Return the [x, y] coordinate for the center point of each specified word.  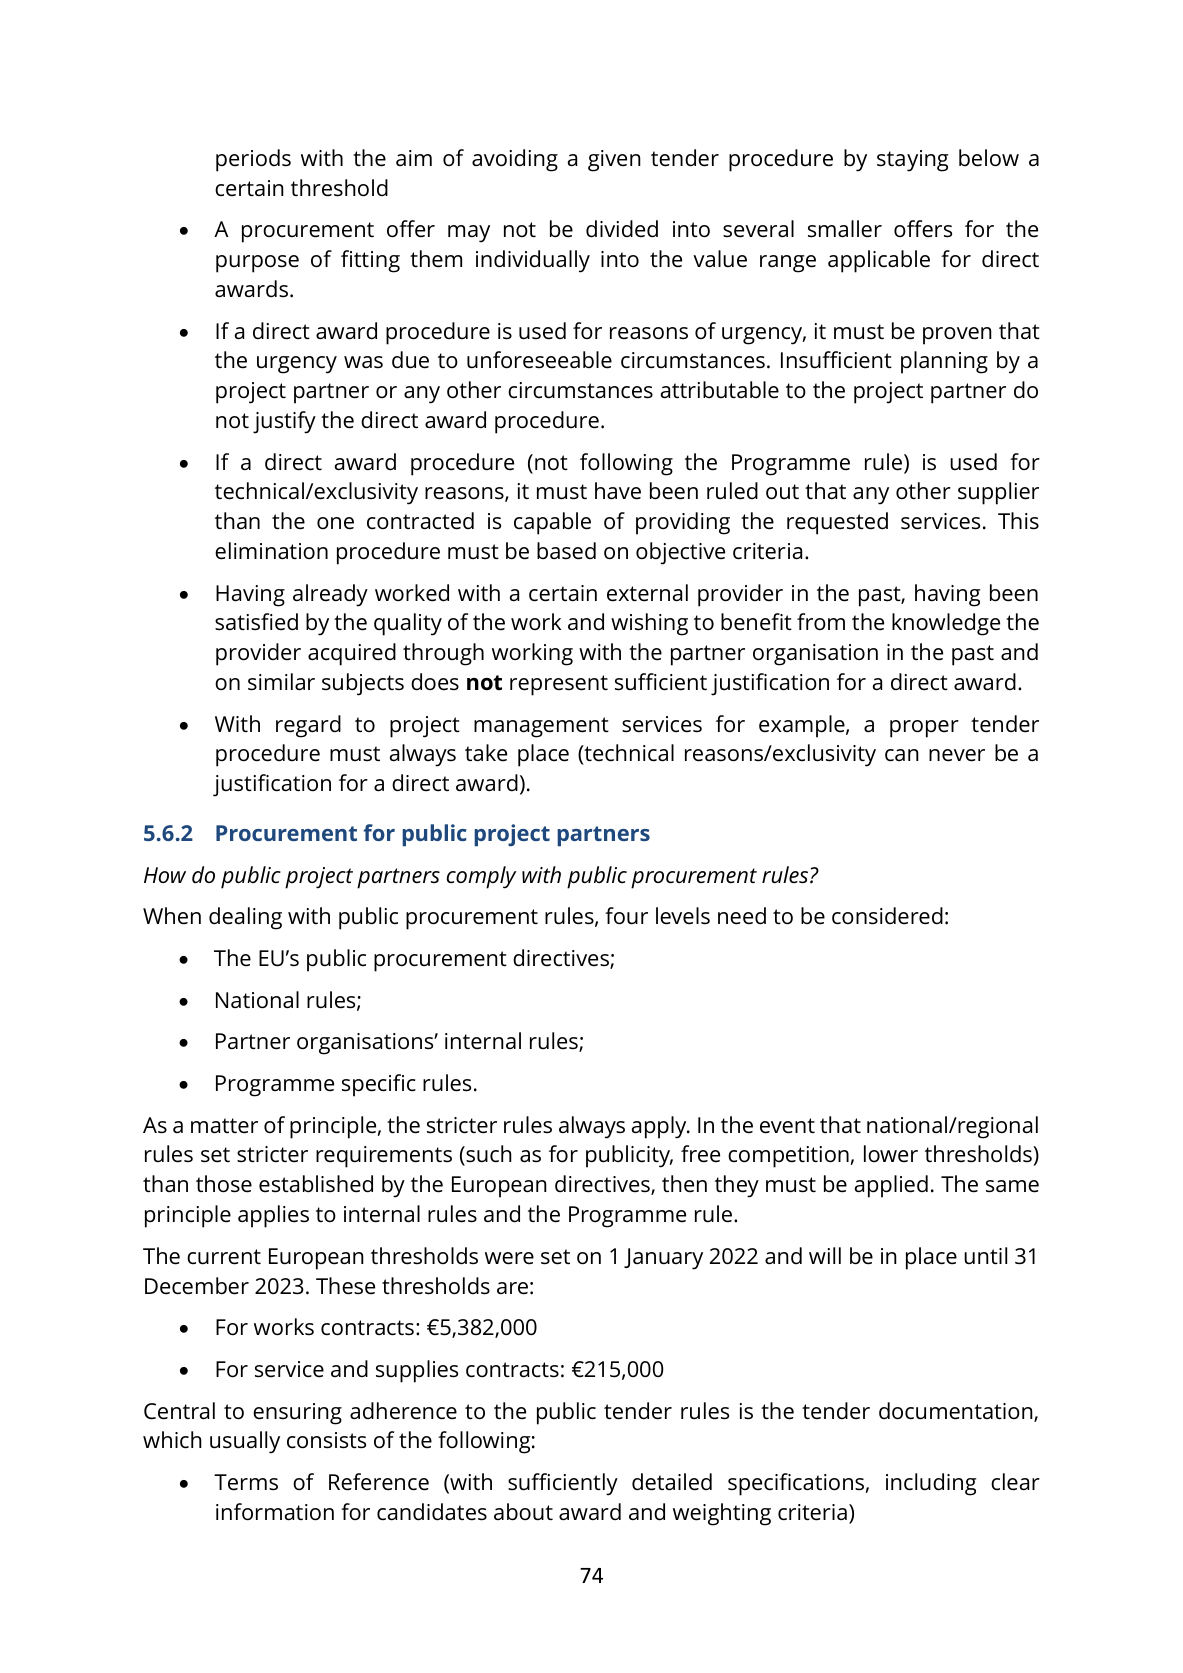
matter [224, 1126]
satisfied [256, 622]
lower [891, 1154]
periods [253, 160]
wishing [649, 624]
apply [660, 1127]
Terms [246, 1482]
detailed [672, 1482]
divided [622, 229]
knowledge [946, 624]
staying [912, 161]
